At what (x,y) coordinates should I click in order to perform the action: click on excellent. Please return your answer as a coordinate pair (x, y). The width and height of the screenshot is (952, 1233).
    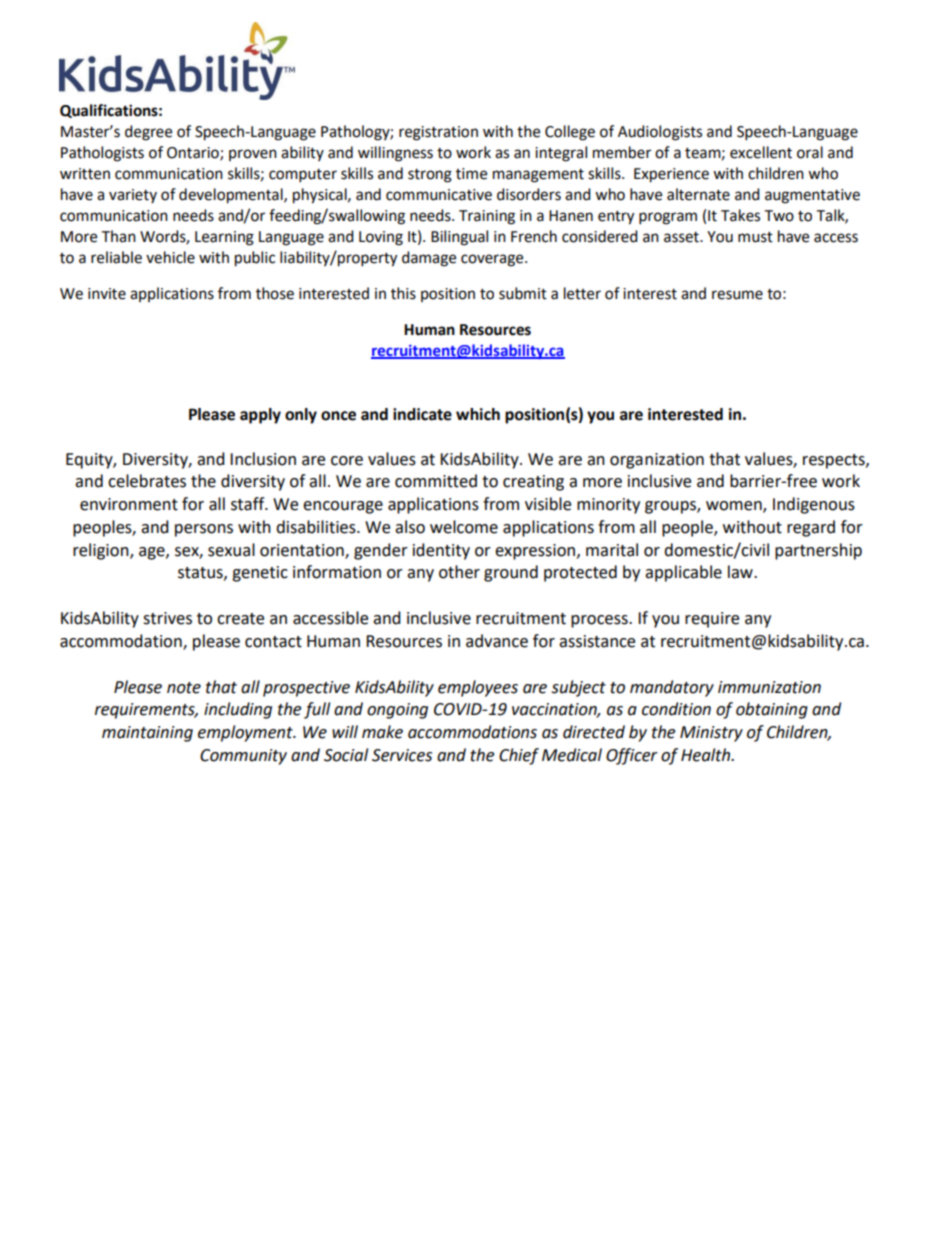
    Looking at the image, I should click on (761, 152).
